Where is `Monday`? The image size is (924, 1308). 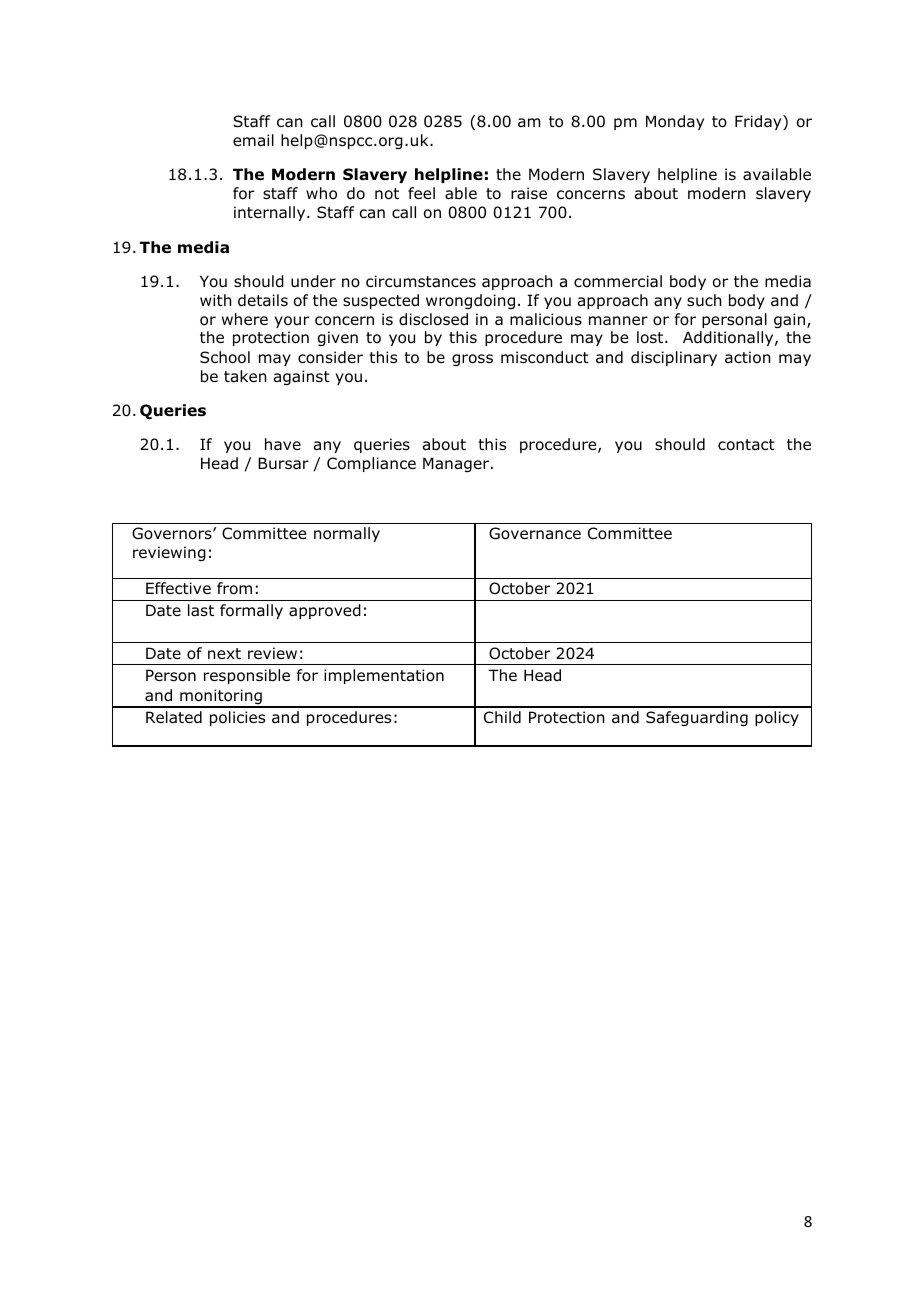
Monday is located at coordinates (675, 122).
